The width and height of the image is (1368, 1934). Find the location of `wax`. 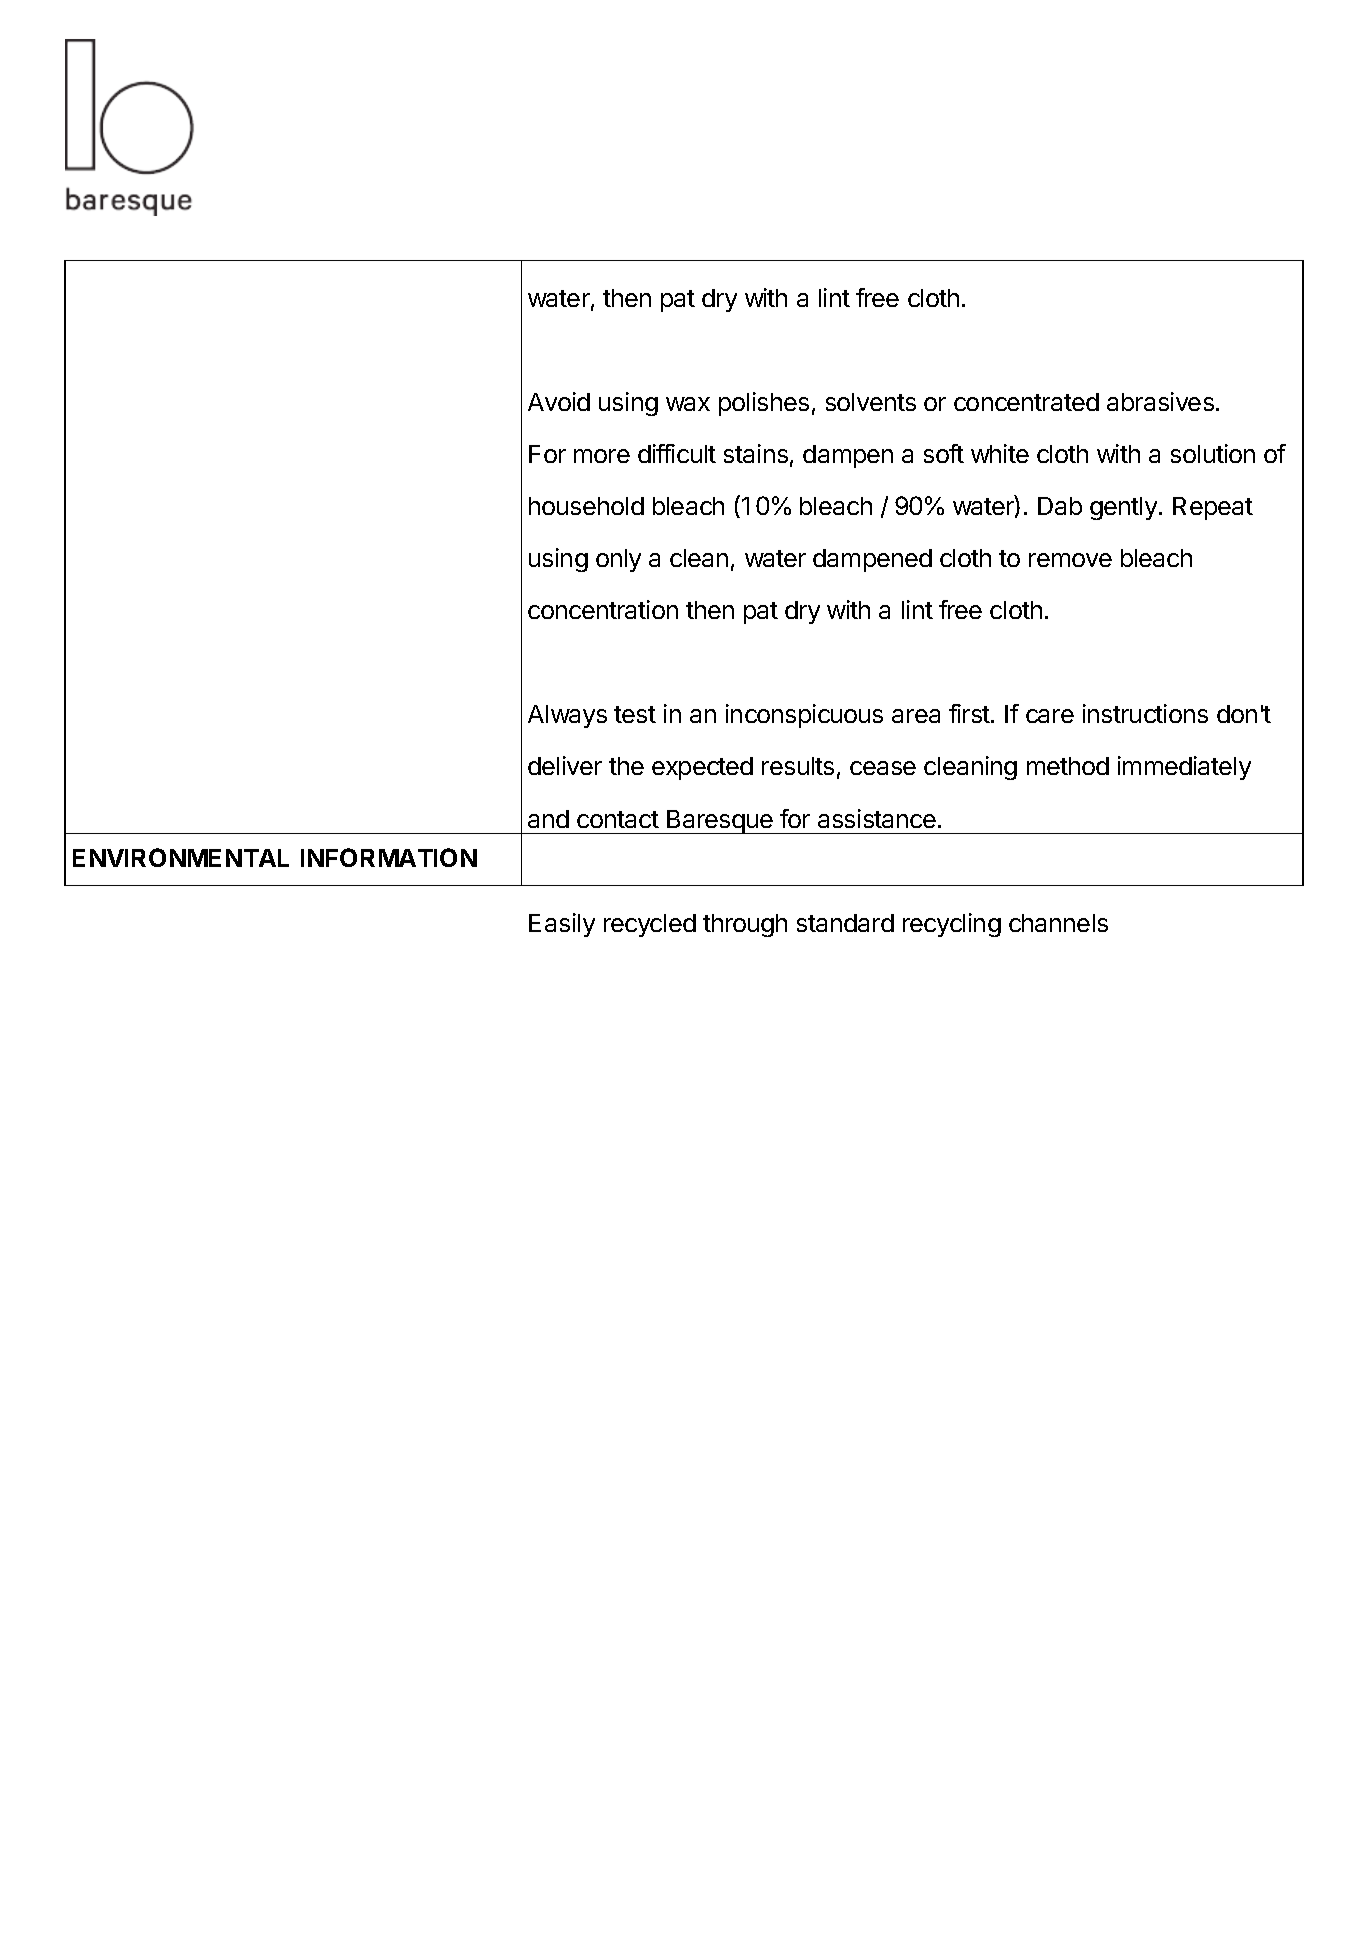

wax is located at coordinates (688, 404).
